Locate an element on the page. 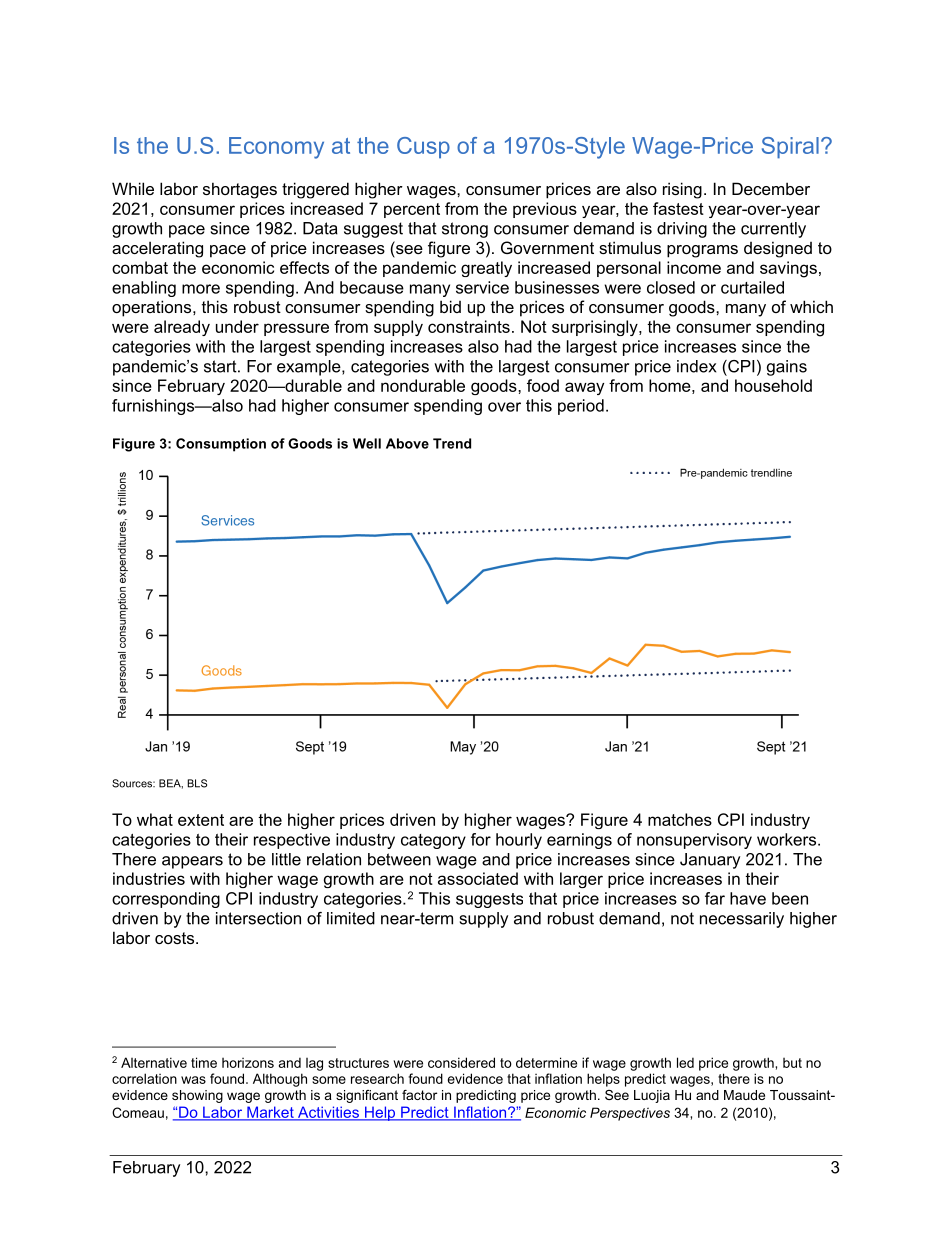 This page has height=1233, width=952. December is located at coordinates (771, 188).
